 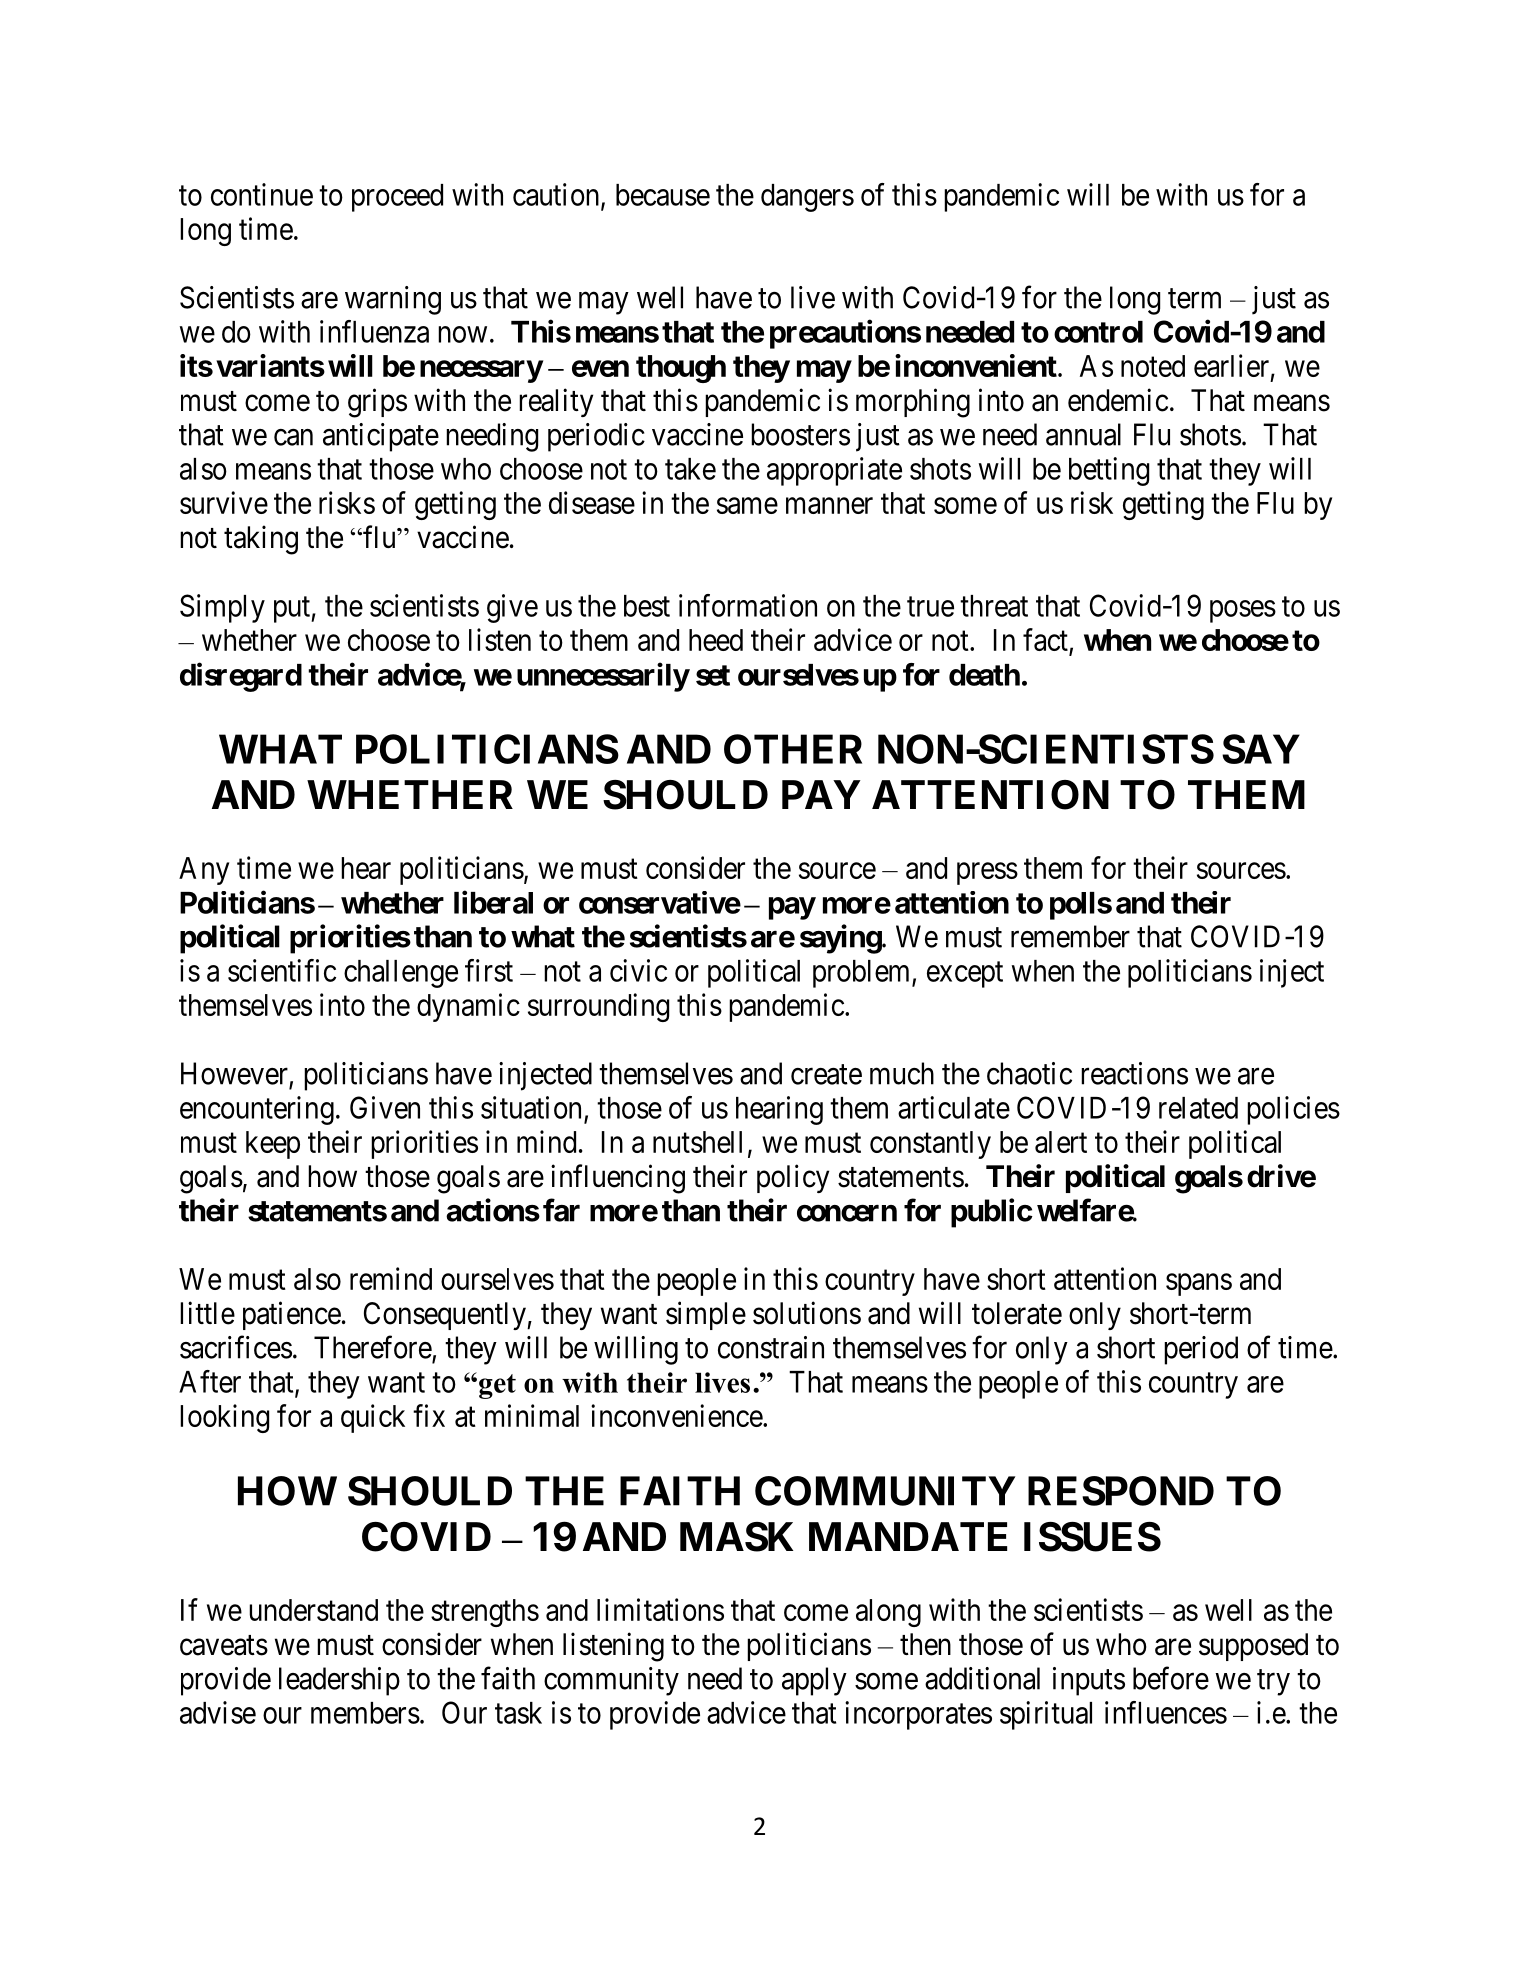 I want to click on apply, so click(x=814, y=1681).
